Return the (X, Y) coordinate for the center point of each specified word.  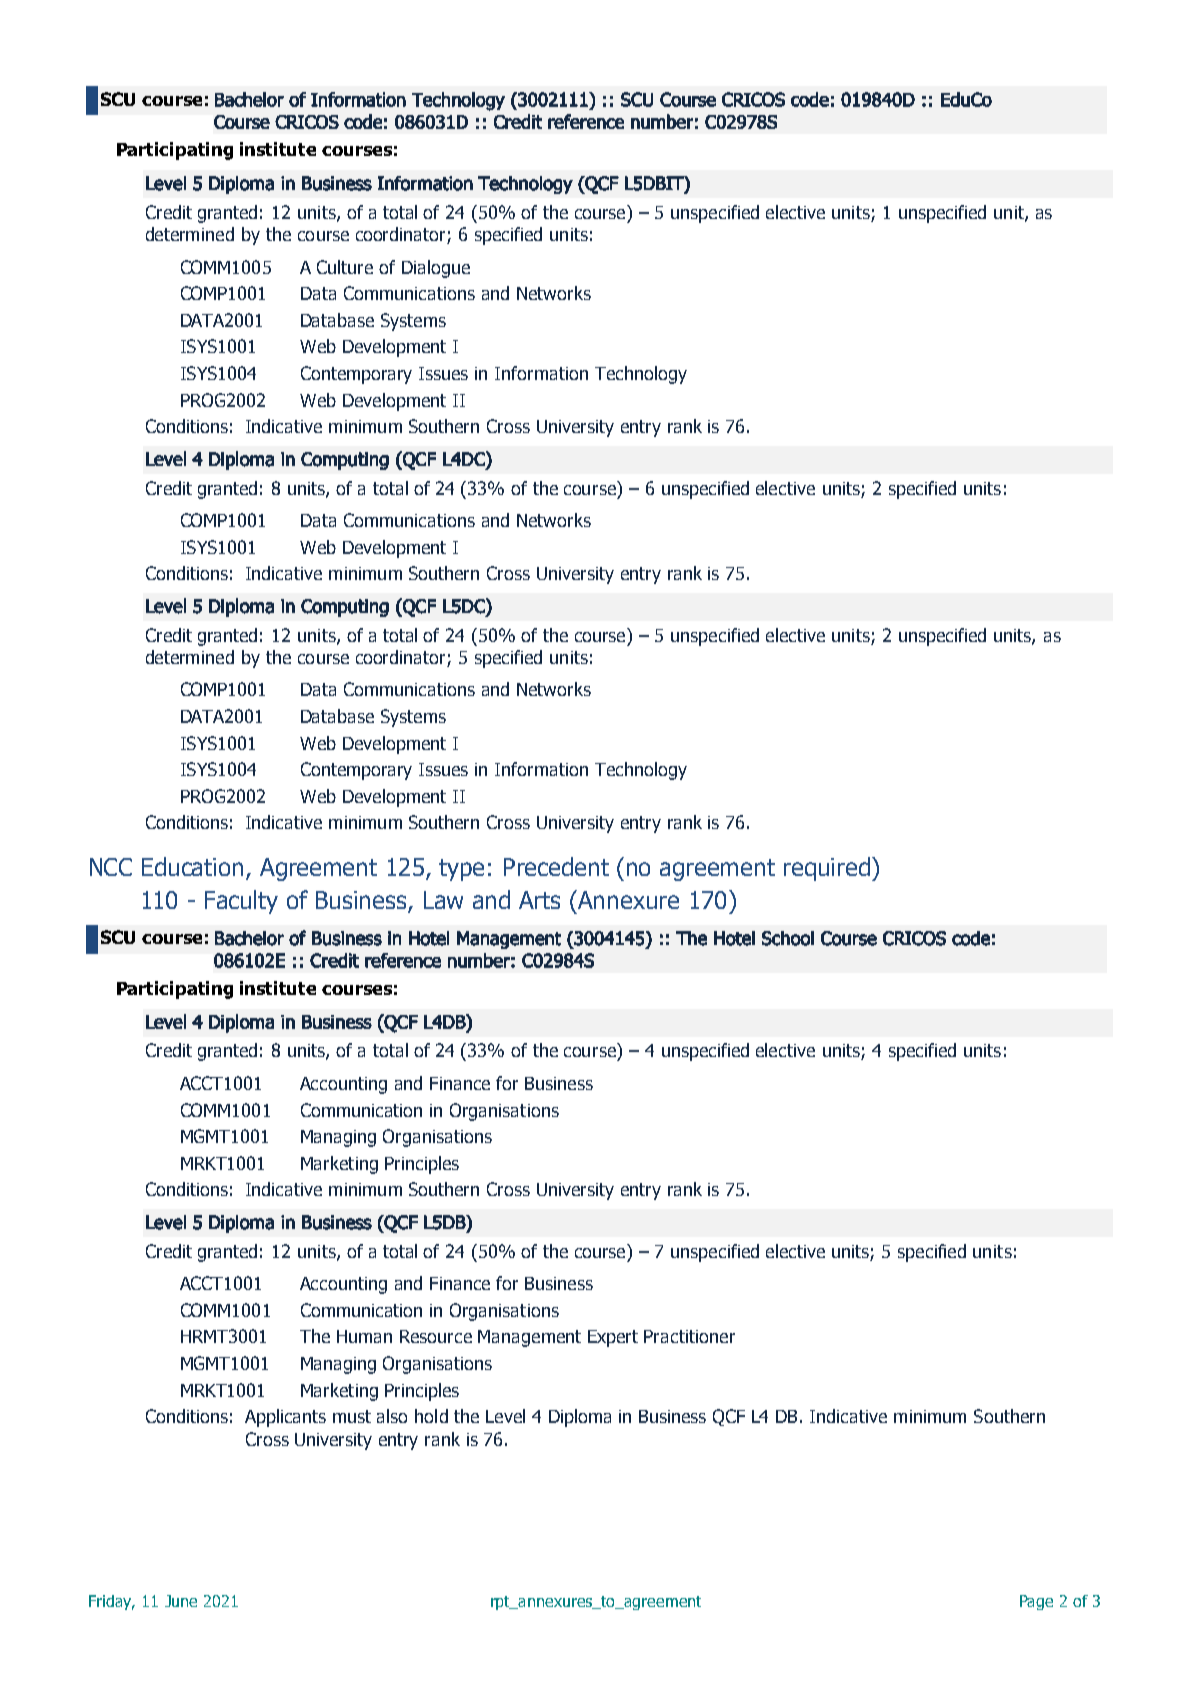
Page (1036, 1602)
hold (431, 1416)
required (828, 869)
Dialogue (436, 269)
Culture (345, 267)
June (181, 1601)
